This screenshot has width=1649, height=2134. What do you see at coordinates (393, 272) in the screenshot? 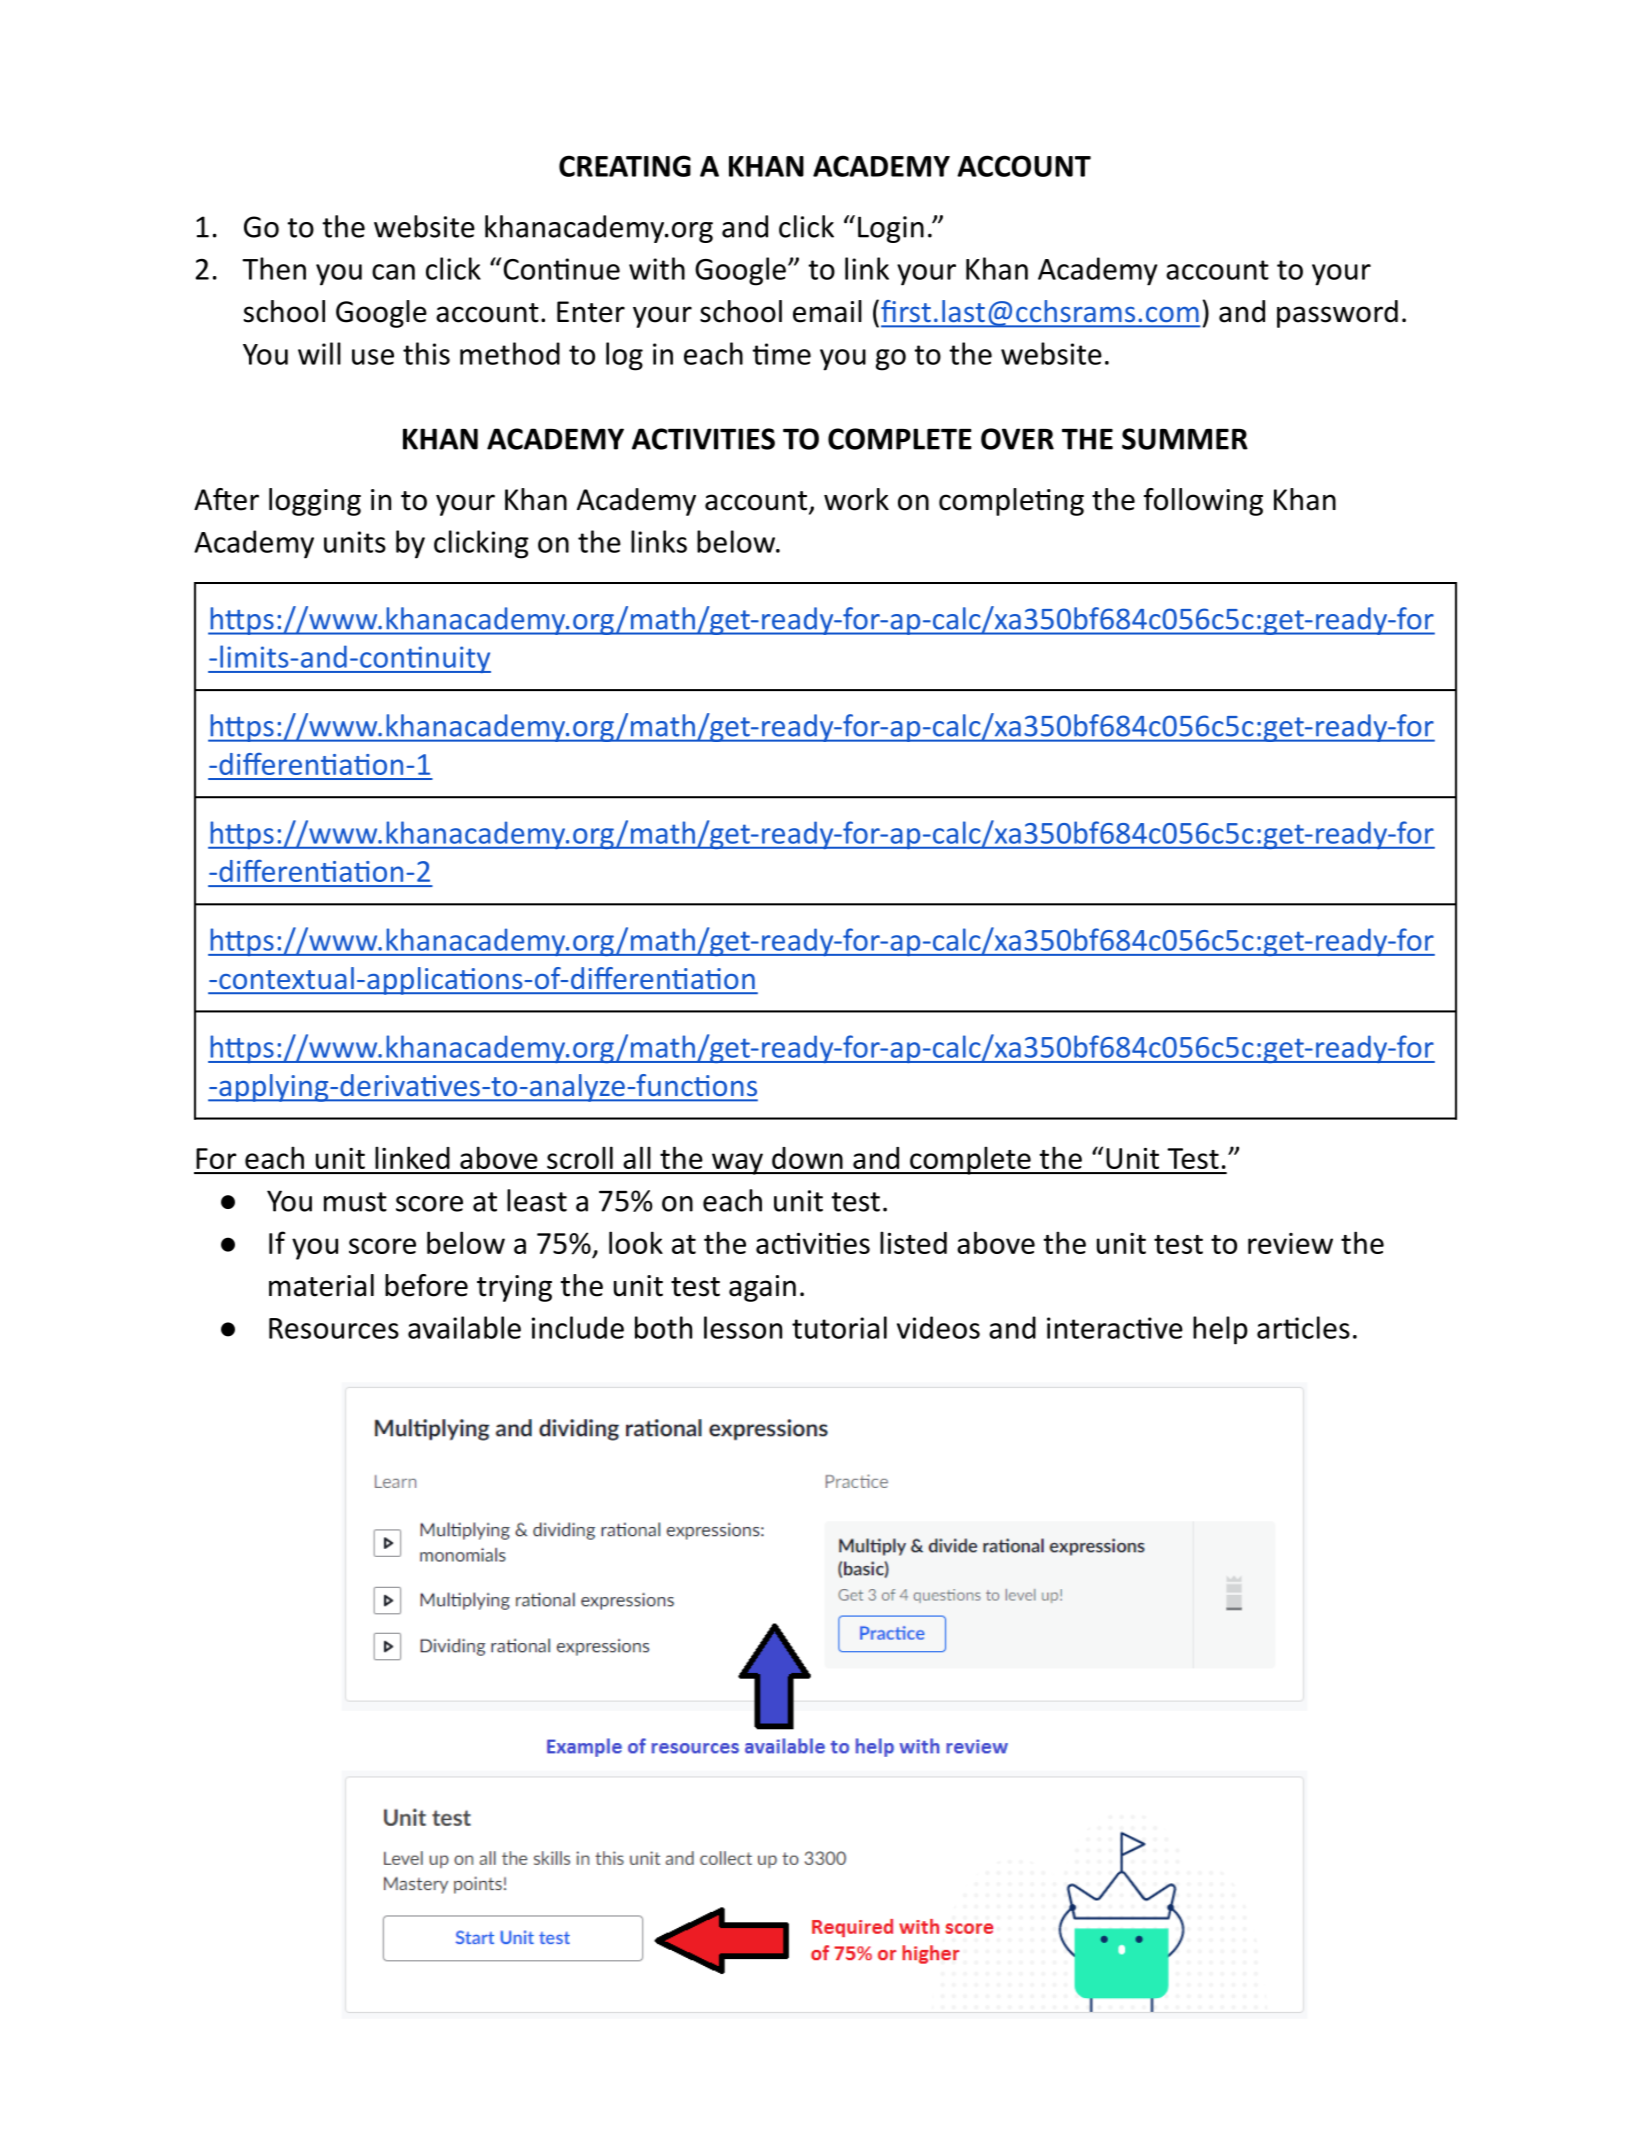
I see `can` at bounding box center [393, 272].
